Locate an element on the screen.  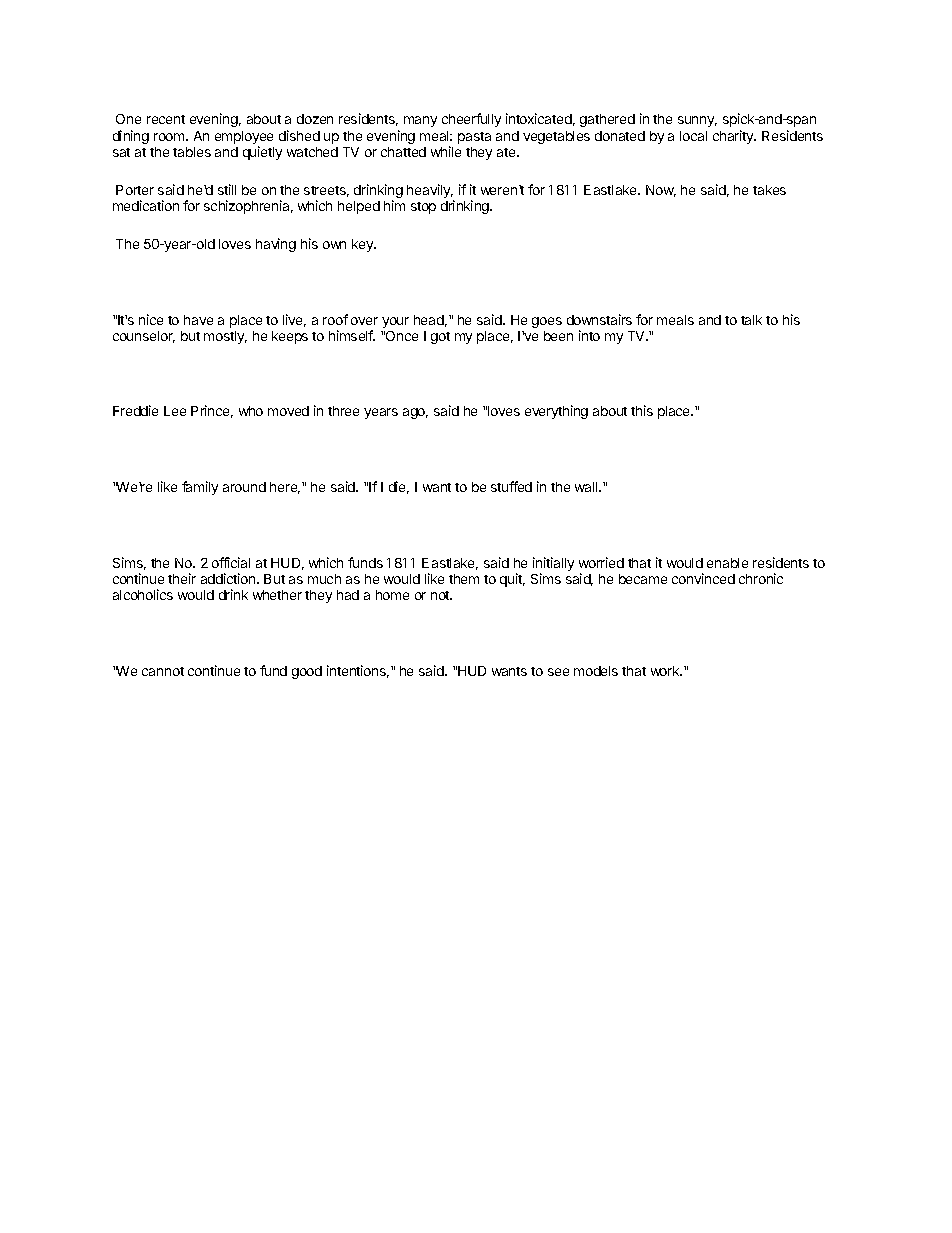
family is located at coordinates (200, 488).
